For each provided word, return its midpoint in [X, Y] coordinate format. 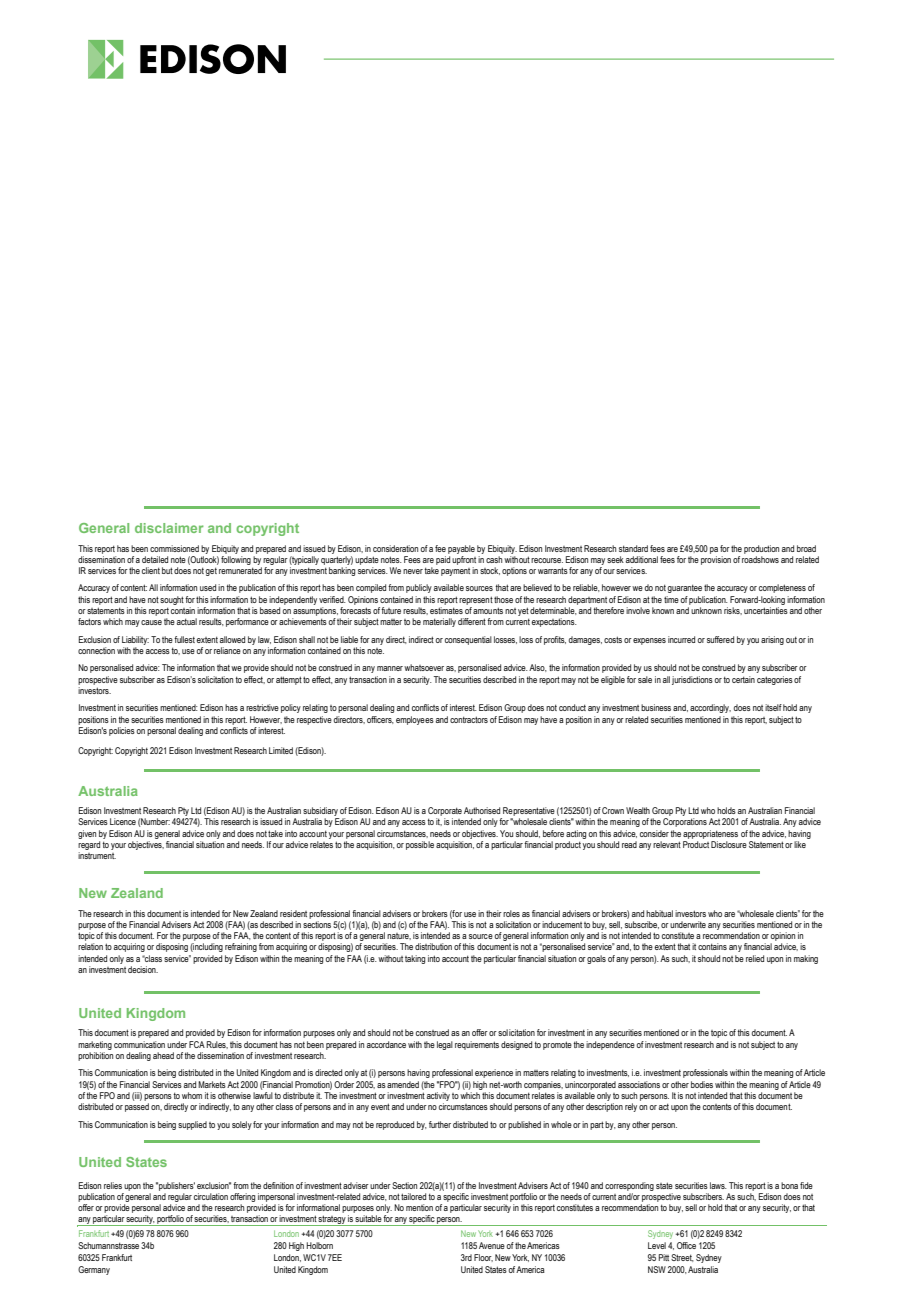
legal [445, 1045]
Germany [94, 1270]
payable [461, 549]
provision [716, 560]
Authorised [482, 810]
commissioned [174, 548]
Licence [123, 821]
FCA [197, 1044]
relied [755, 958]
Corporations [685, 822]
